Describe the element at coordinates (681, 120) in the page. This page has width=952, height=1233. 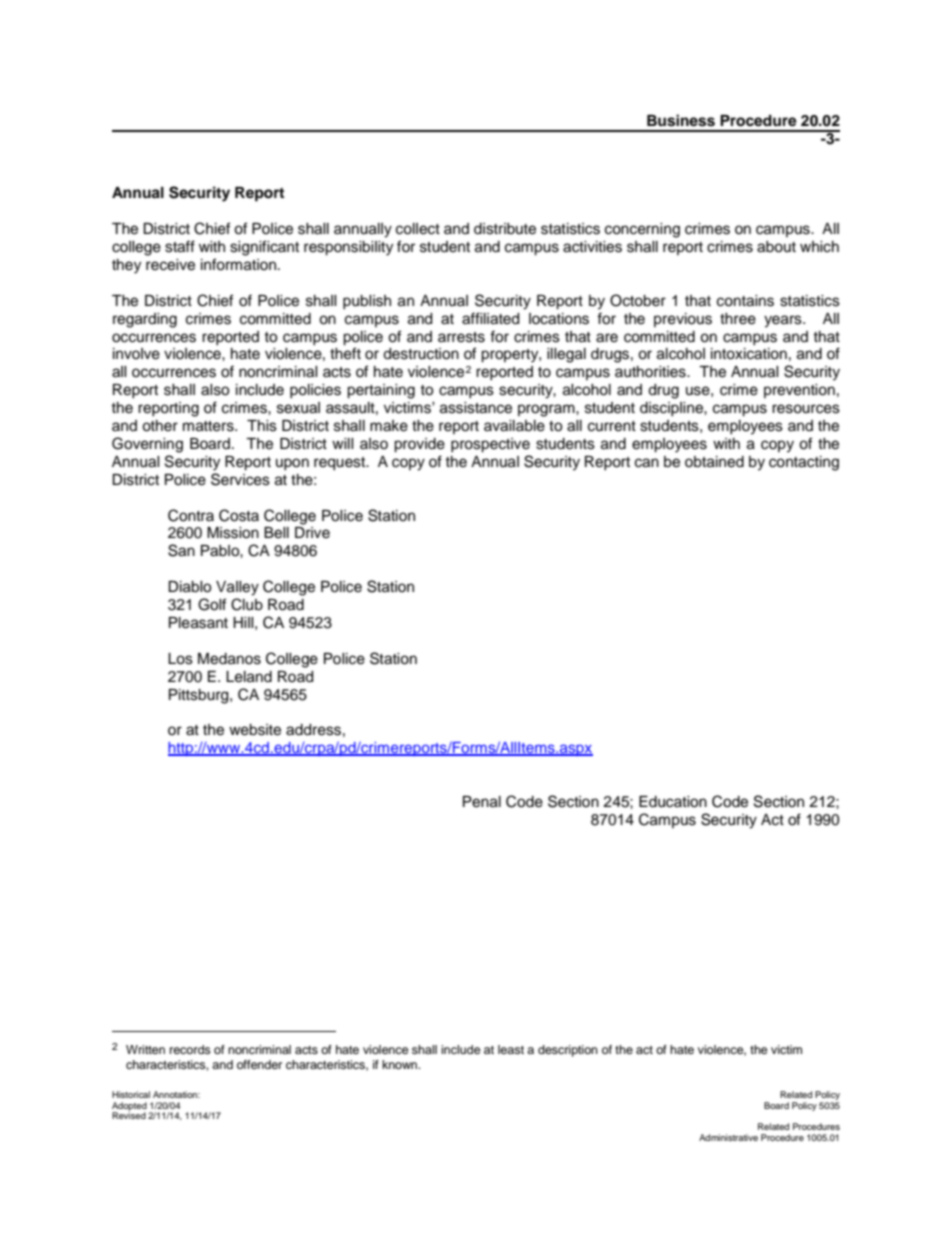
I see `Business` at that location.
